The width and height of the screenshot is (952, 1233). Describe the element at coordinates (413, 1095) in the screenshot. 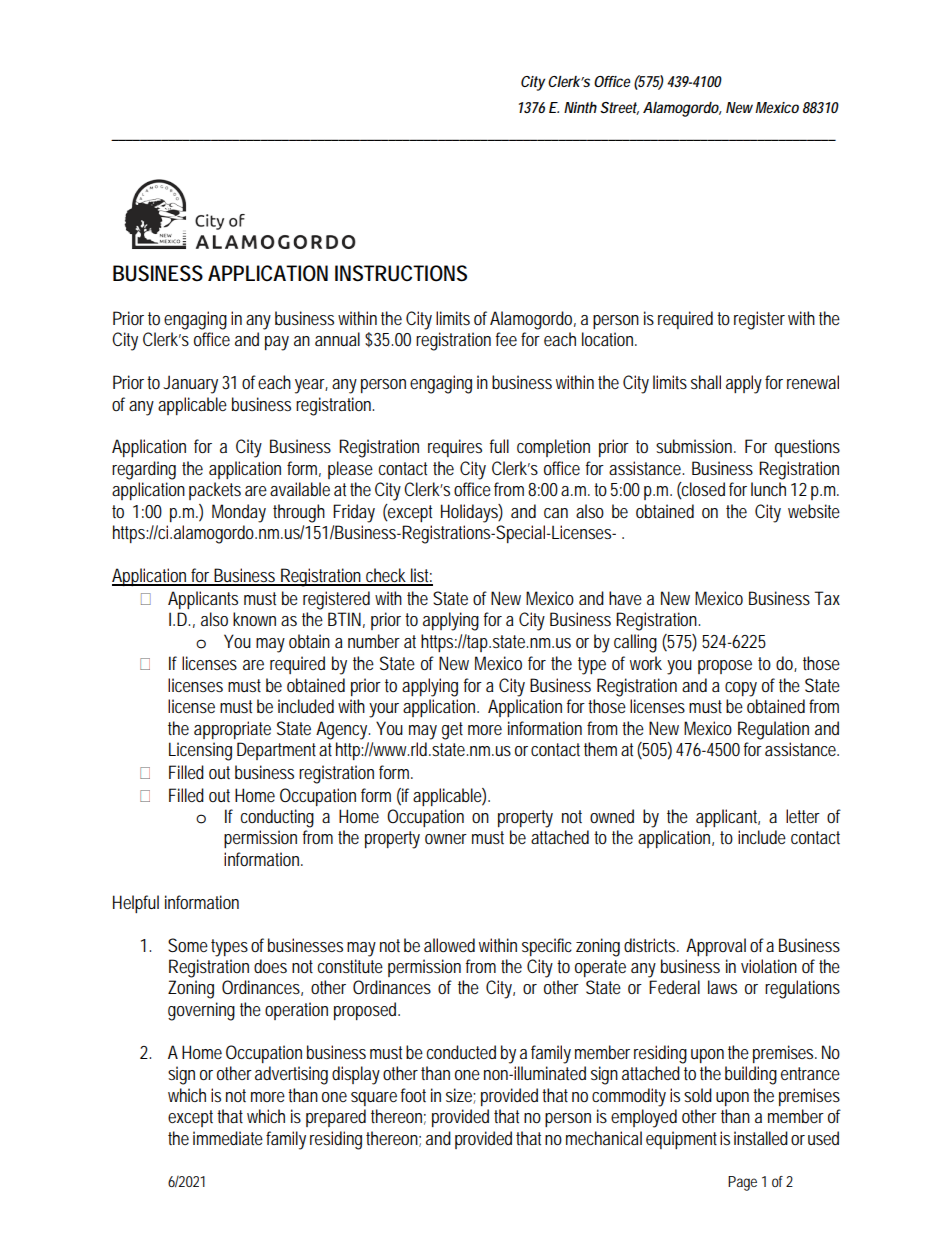

I see `foot` at that location.
